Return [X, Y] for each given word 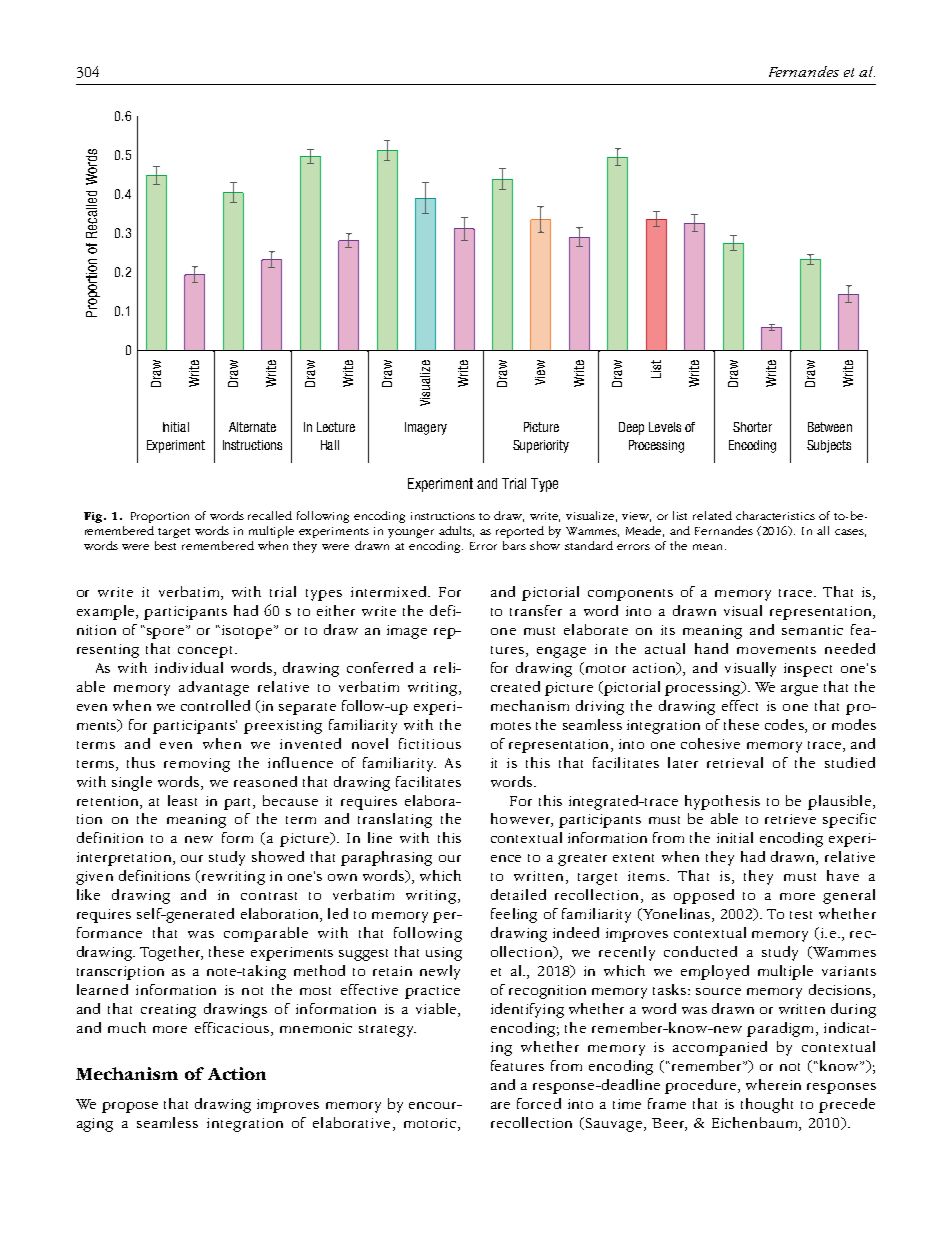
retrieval [735, 762]
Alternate [252, 427]
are [500, 1105]
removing [197, 765]
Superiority [541, 446]
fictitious [430, 743]
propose [130, 1107]
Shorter [752, 427]
